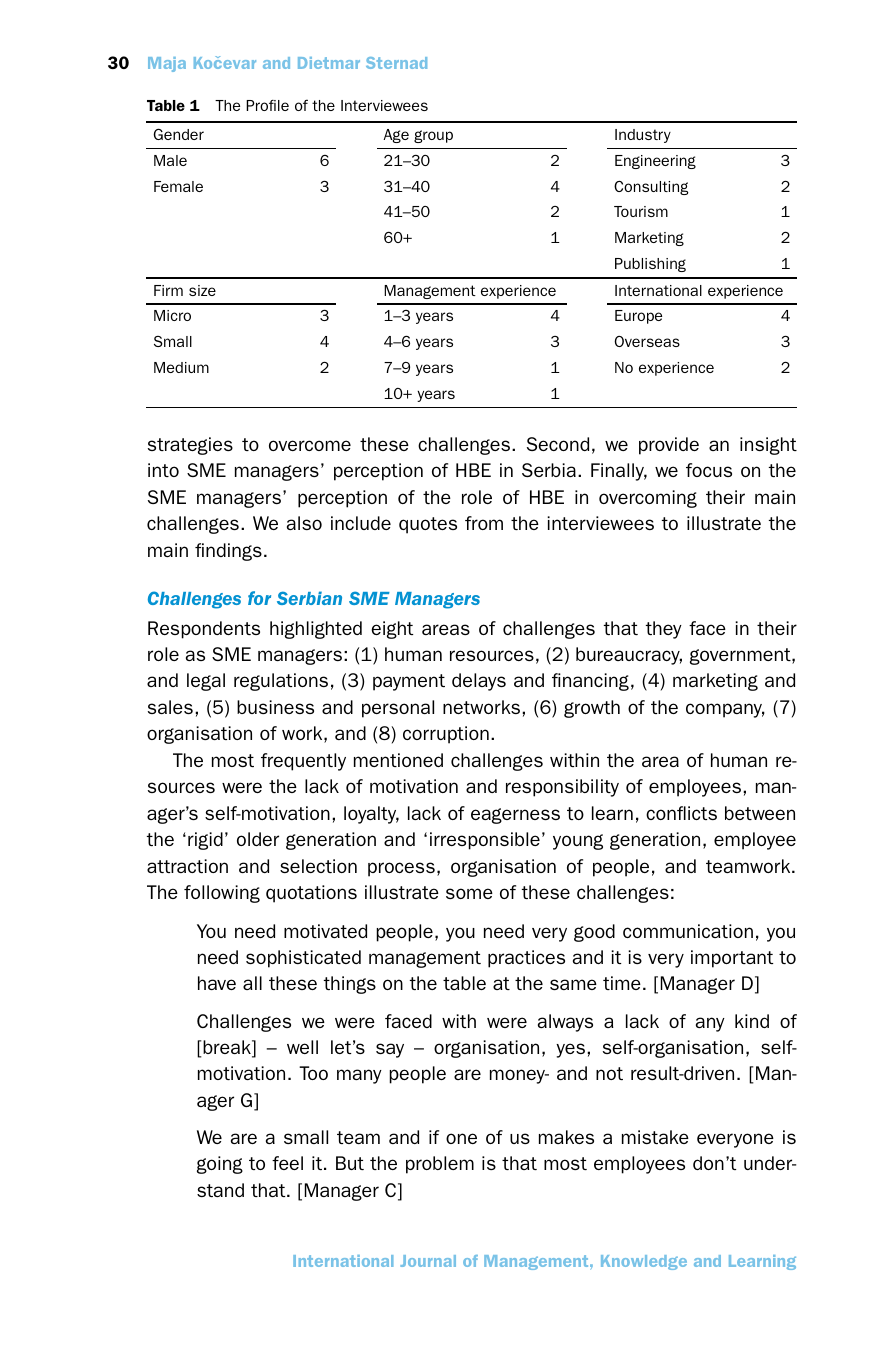 The height and width of the image is (1345, 896). Describe the element at coordinates (479, 682) in the image. I see `delays` at that location.
